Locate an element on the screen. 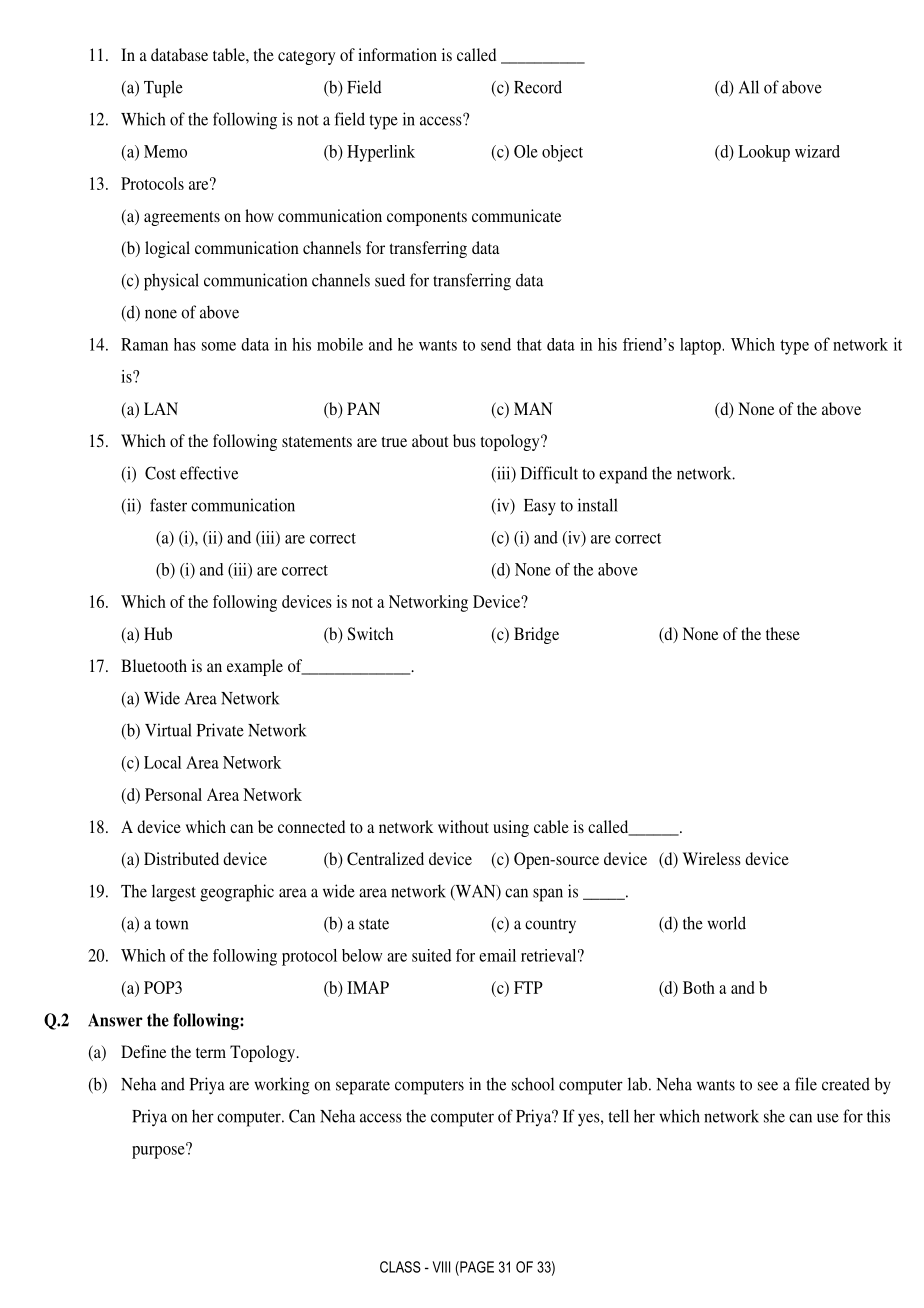  email is located at coordinates (497, 955).
